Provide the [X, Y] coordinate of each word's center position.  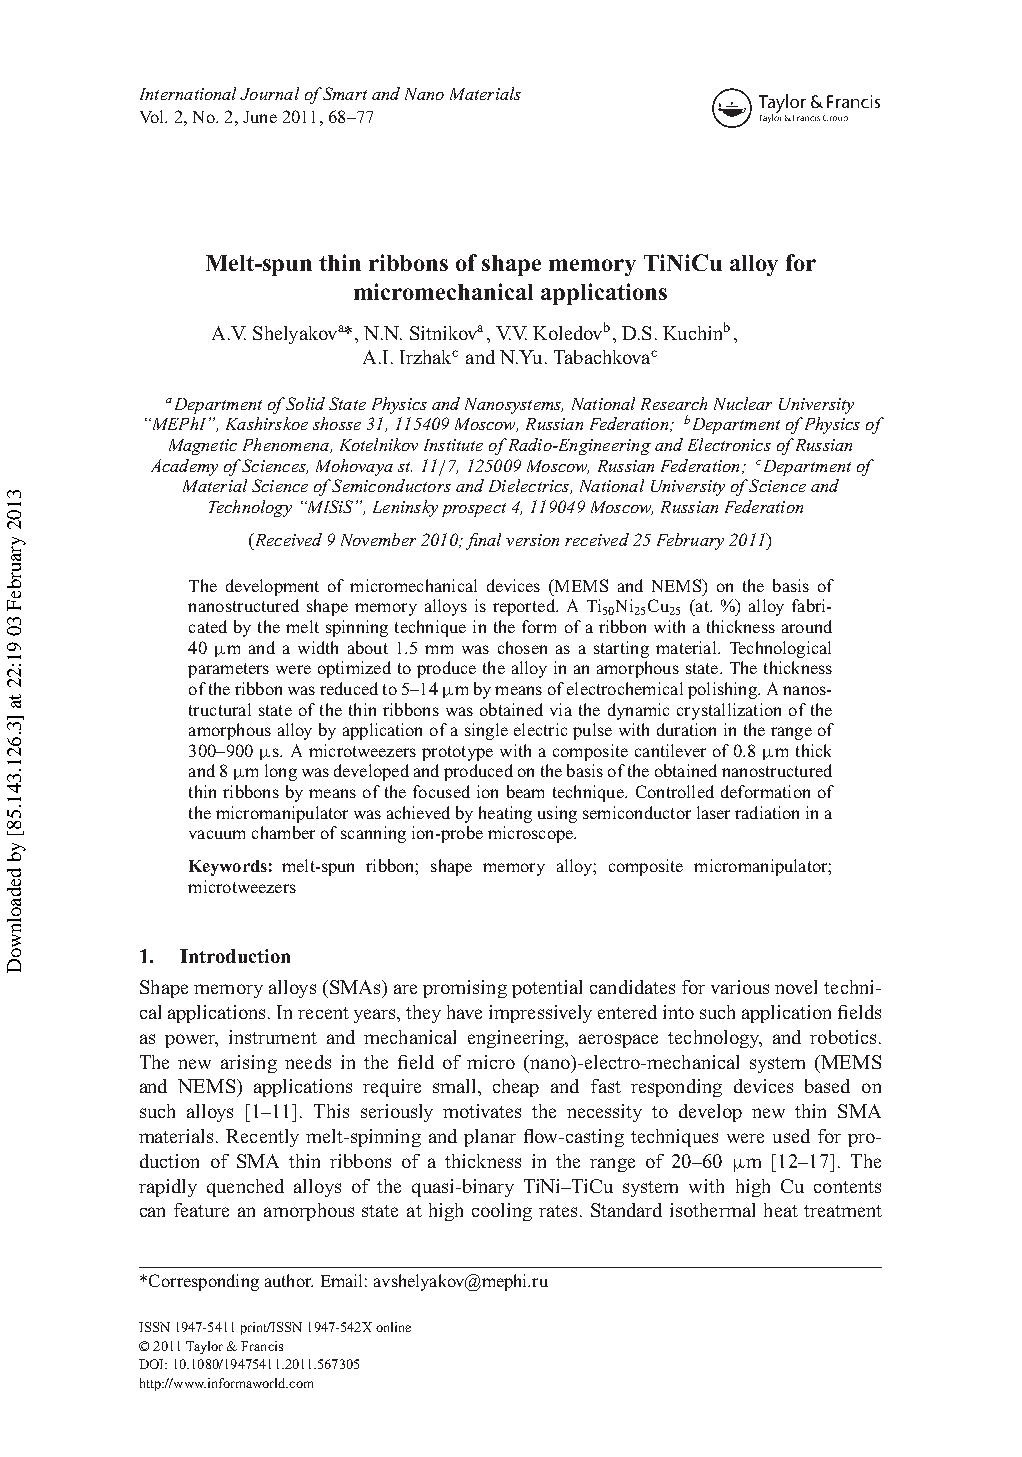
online [393, 1327]
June [260, 117]
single [486, 731]
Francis [262, 1346]
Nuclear [743, 403]
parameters [228, 670]
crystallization [729, 711]
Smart [343, 93]
